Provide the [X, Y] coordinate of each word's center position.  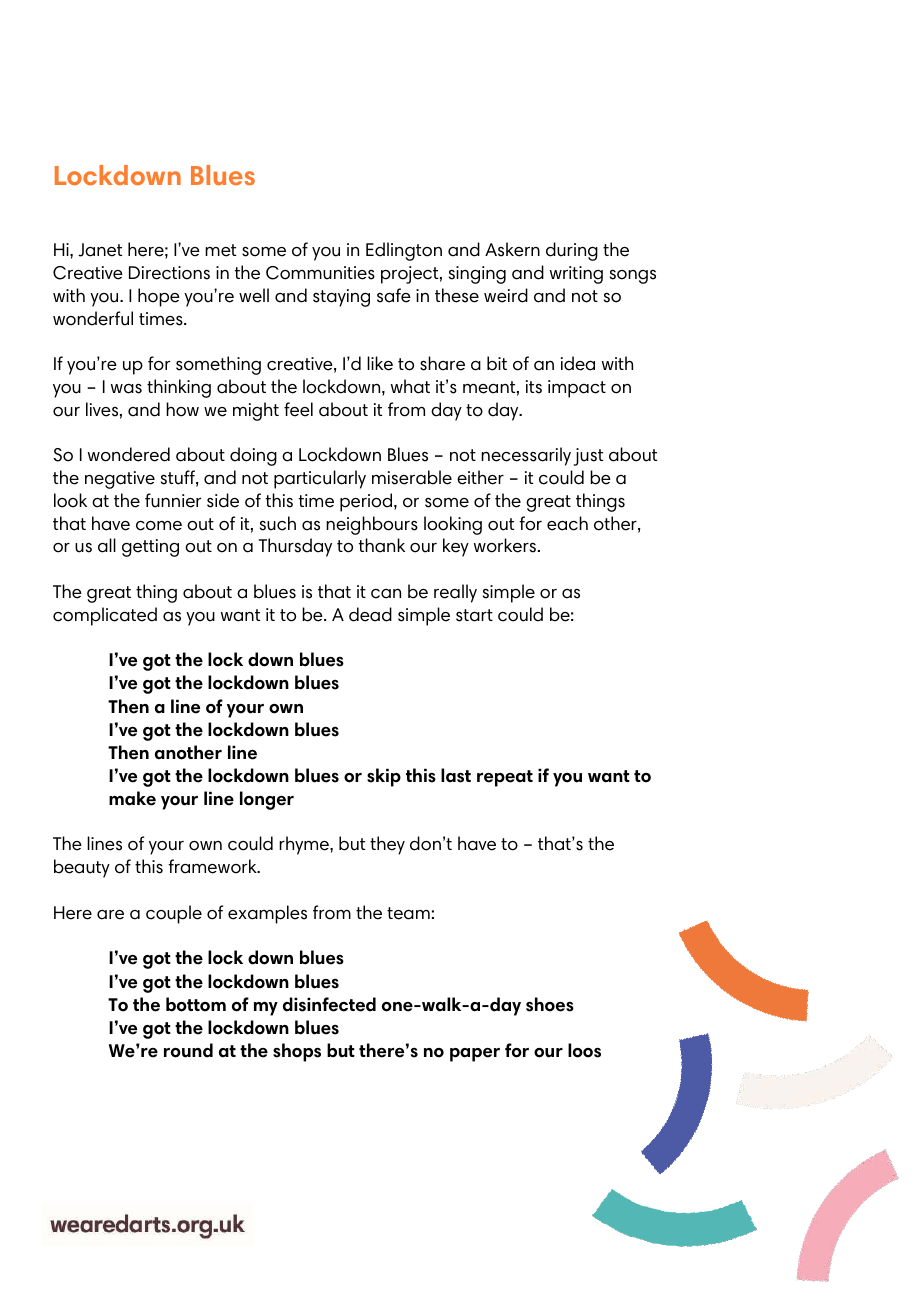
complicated [105, 616]
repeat [505, 778]
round [188, 1050]
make [132, 798]
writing [576, 275]
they [387, 845]
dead [370, 614]
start [474, 615]
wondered [129, 454]
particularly [320, 479]
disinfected [329, 1004]
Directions [169, 273]
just [588, 457]
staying [341, 298]
